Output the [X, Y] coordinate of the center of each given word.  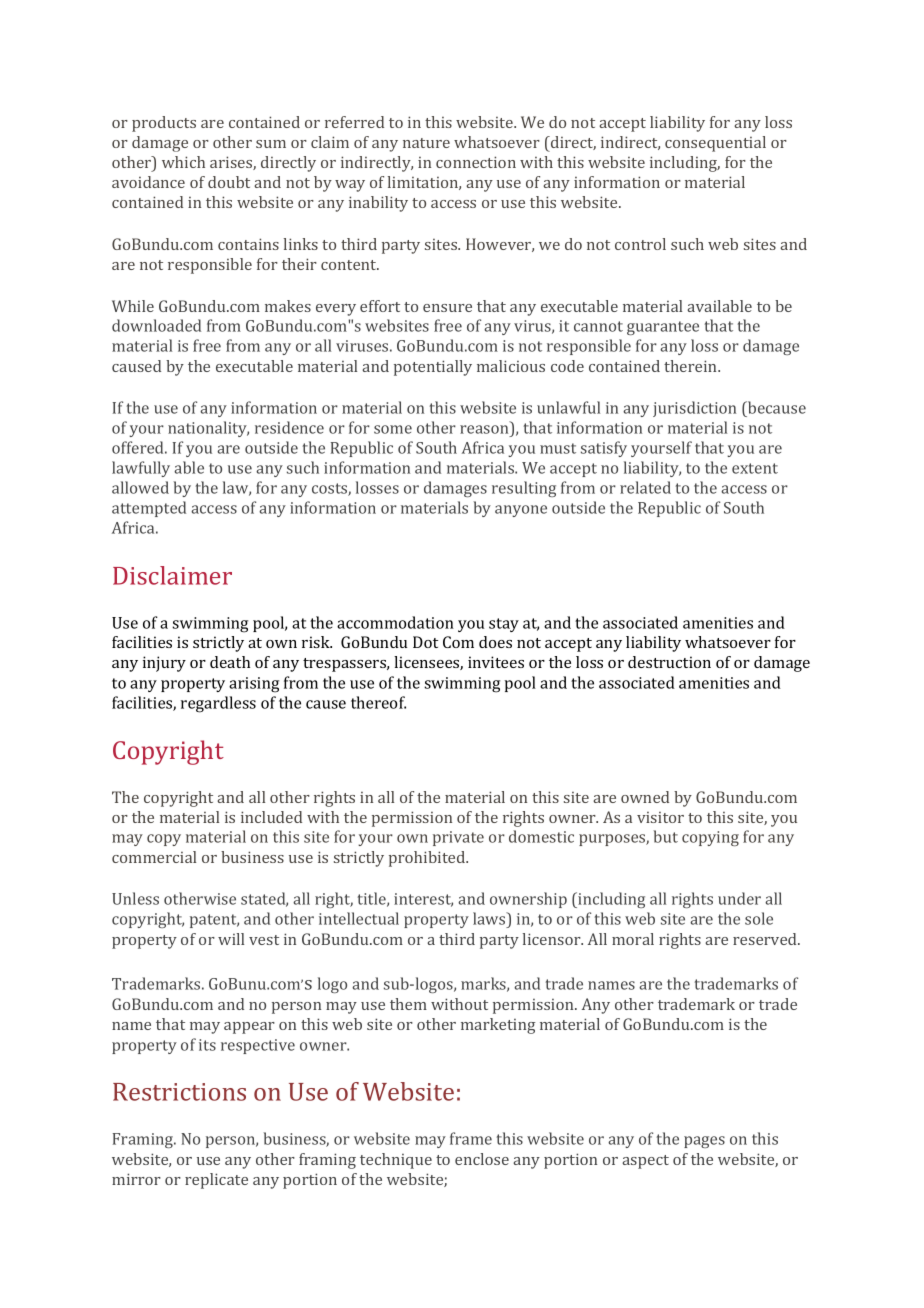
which [183, 162]
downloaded [156, 325]
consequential [715, 144]
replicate [216, 1181]
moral [633, 939]
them [408, 1004]
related [645, 487]
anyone [521, 511]
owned [645, 797]
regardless [218, 704]
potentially [433, 368]
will [231, 939]
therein [691, 366]
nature [426, 143]
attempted [149, 509]
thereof [378, 702]
